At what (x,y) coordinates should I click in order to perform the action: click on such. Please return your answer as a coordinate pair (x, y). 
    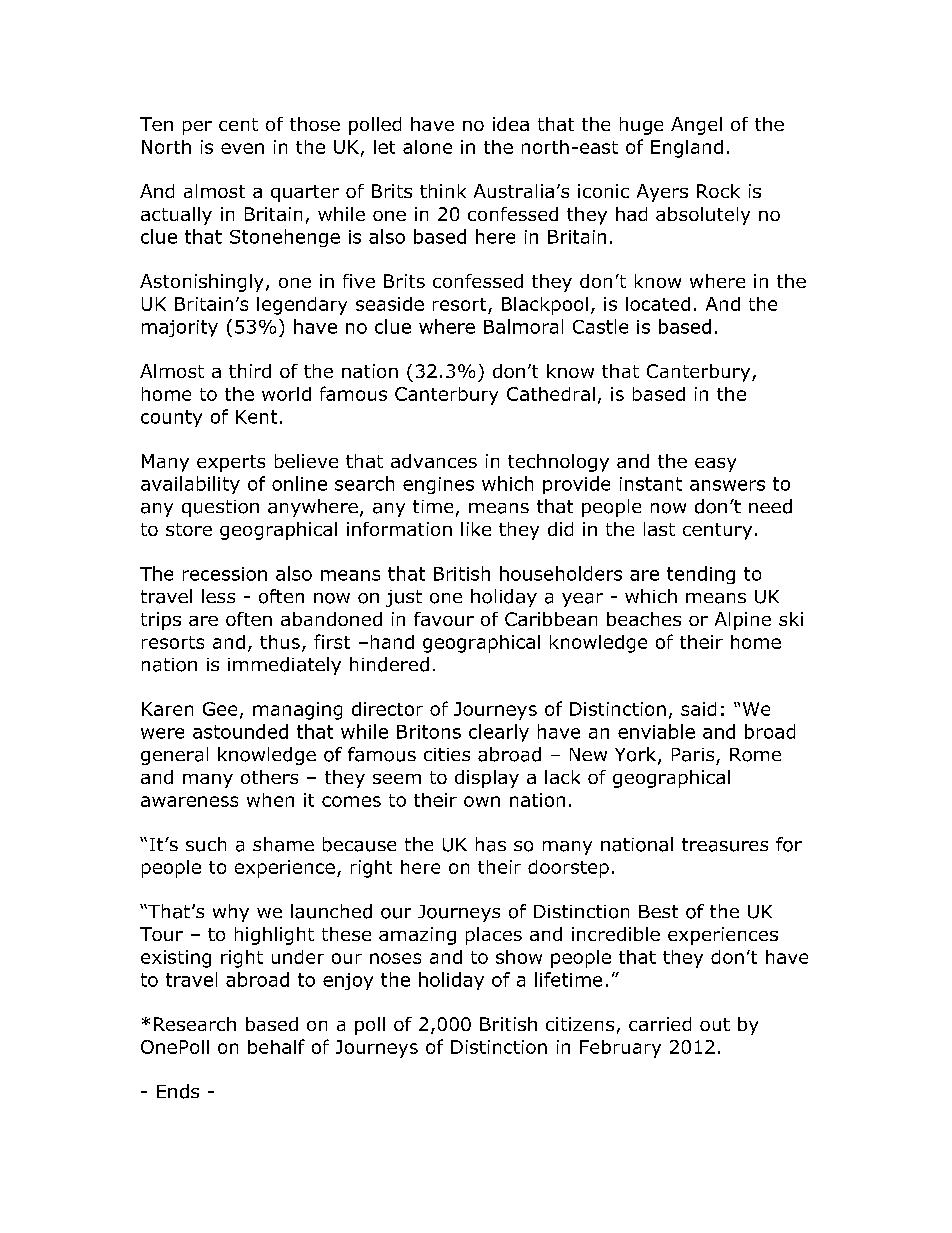
    Looking at the image, I should click on (206, 844).
